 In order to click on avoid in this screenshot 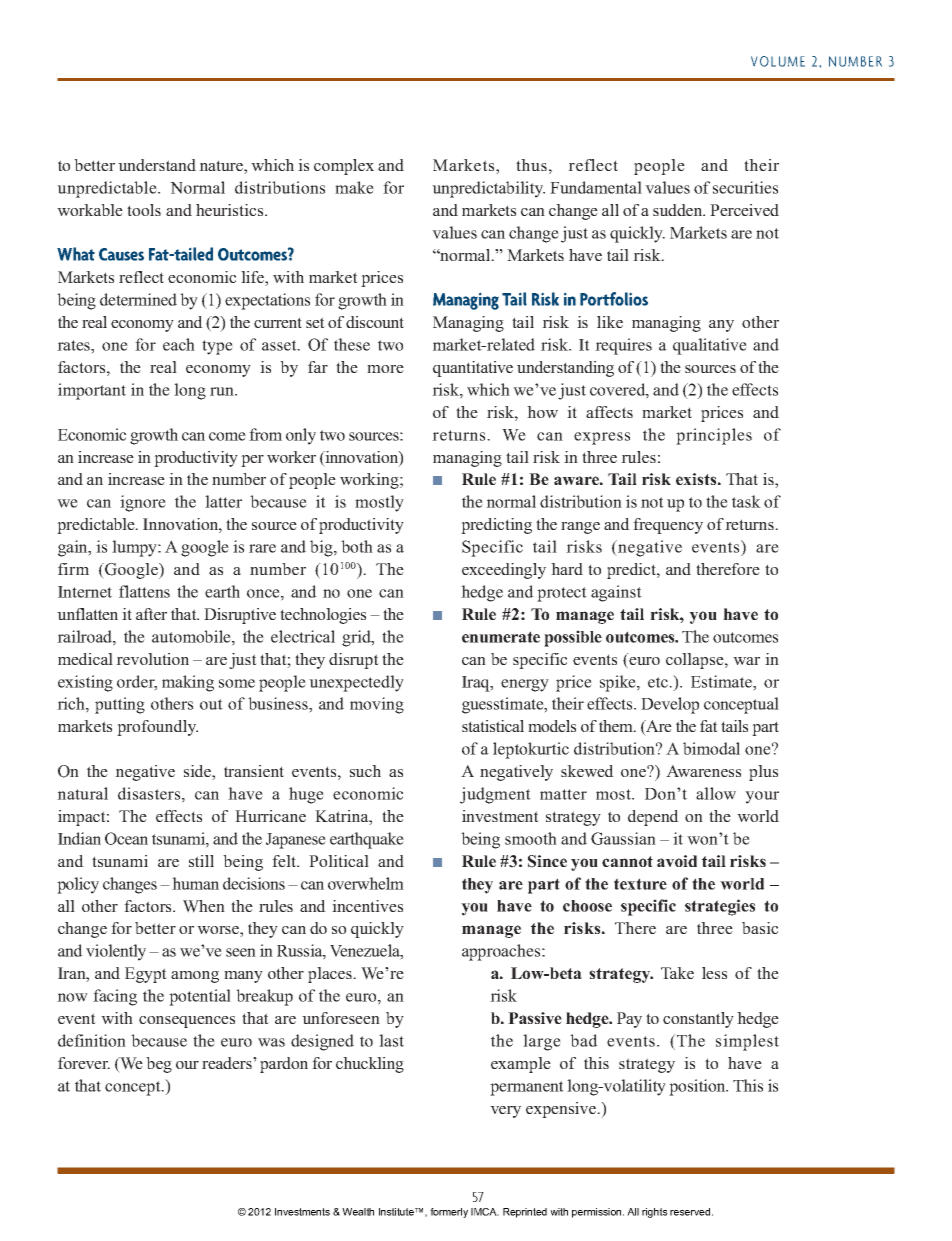, I will do `click(677, 861)`.
